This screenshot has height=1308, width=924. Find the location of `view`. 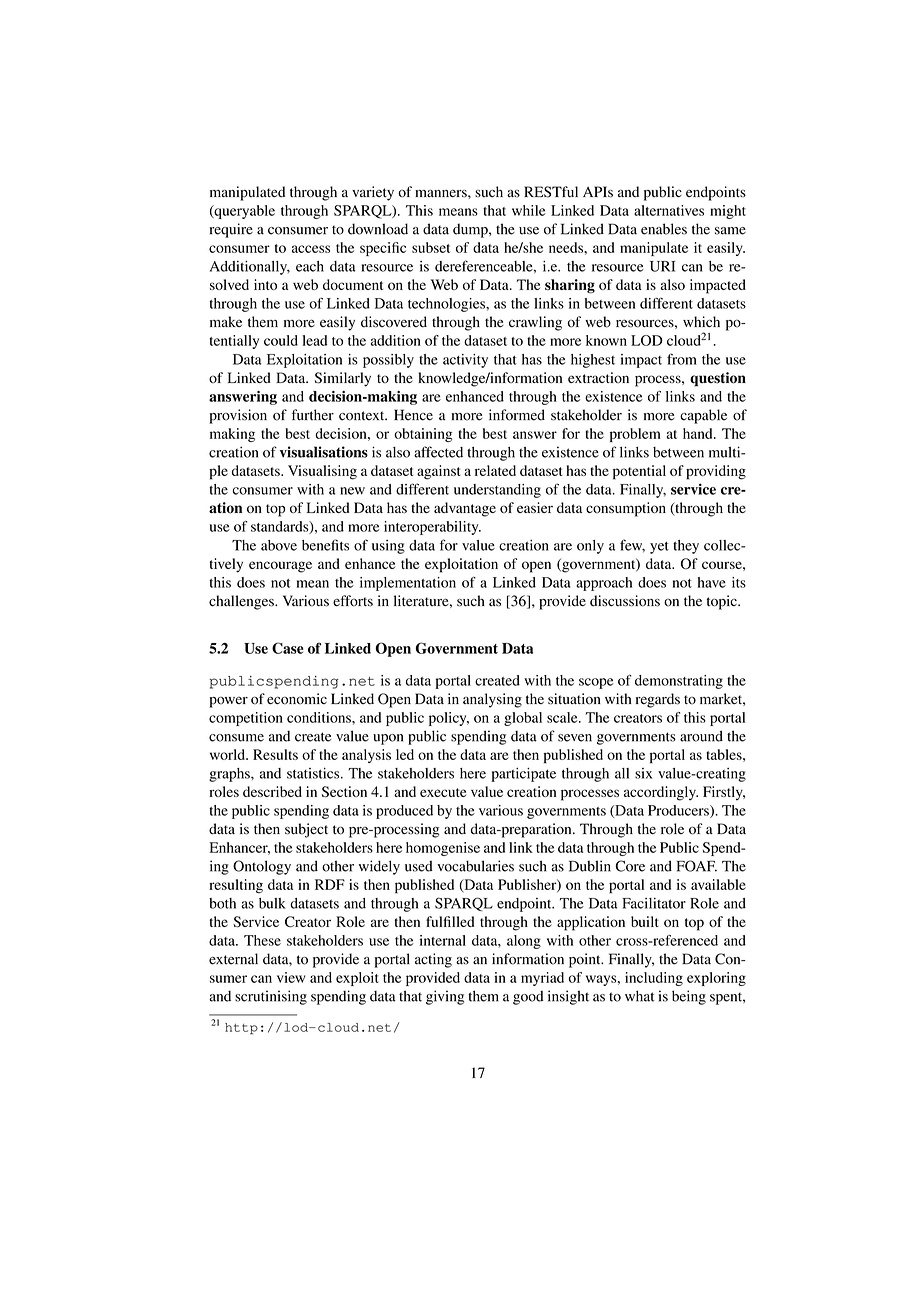

view is located at coordinates (291, 977).
